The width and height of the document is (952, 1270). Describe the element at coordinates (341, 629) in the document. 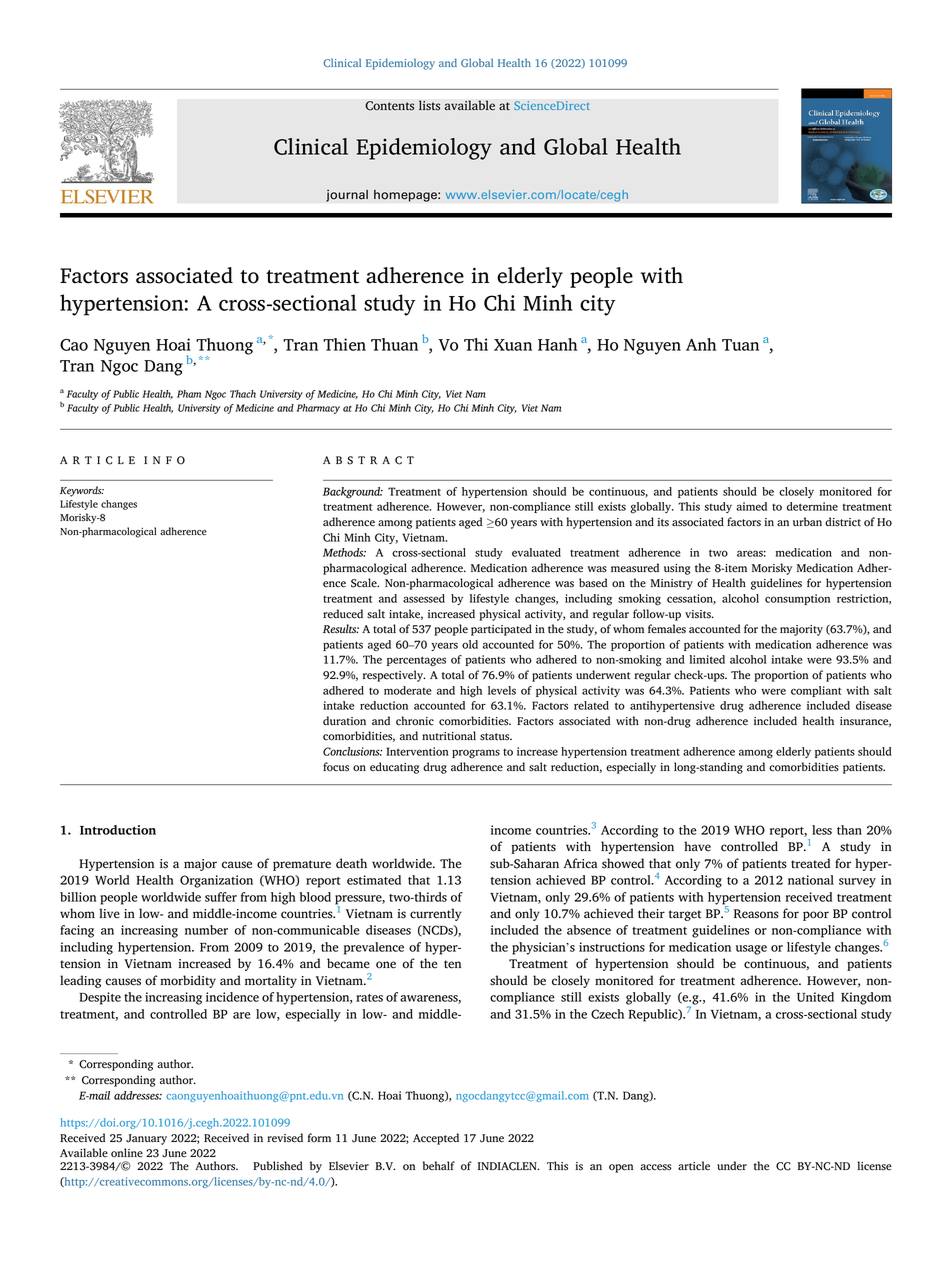

I see `Results` at that location.
